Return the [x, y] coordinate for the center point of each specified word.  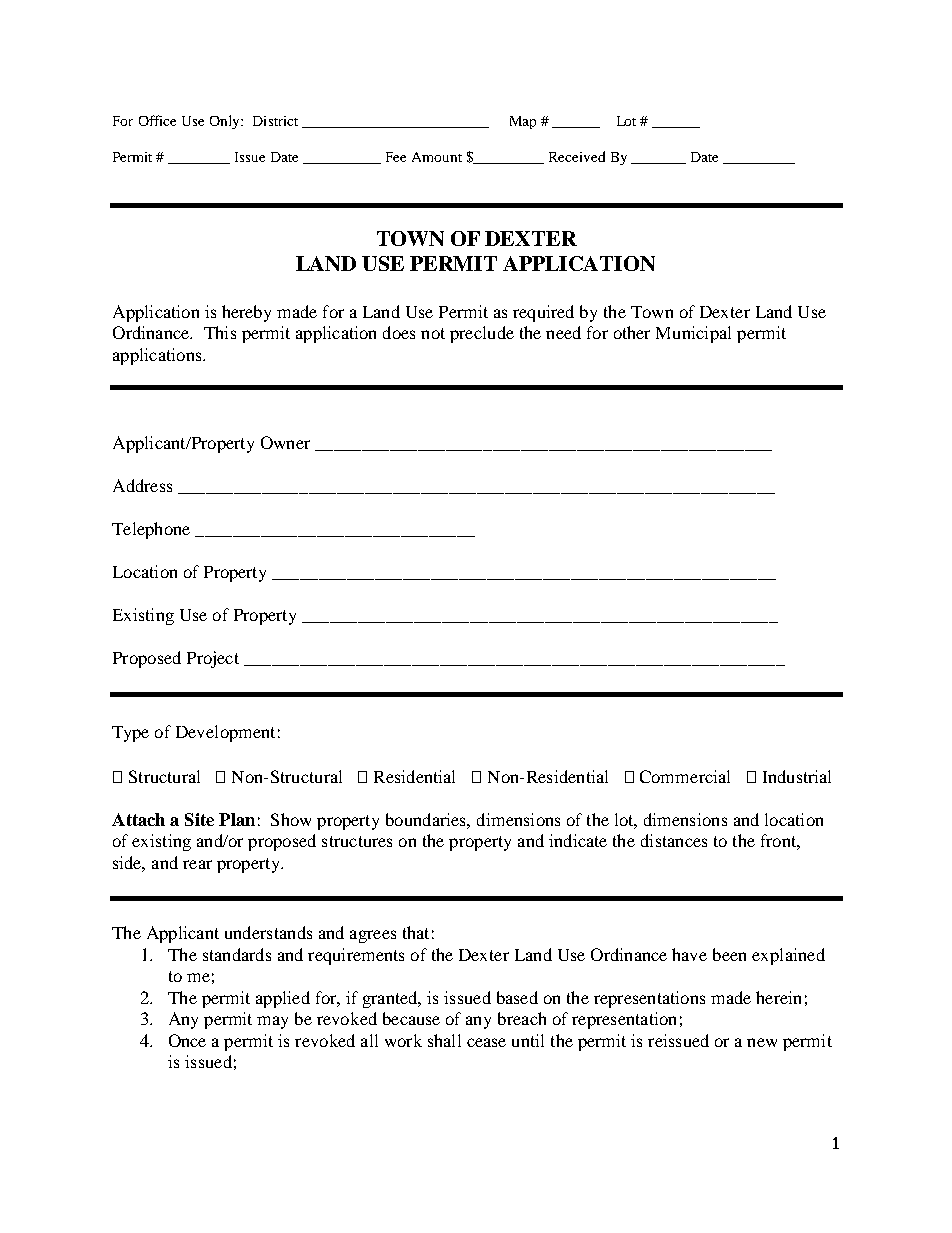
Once [187, 1040]
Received [577, 156]
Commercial [685, 776]
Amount [437, 157]
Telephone [151, 530]
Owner [285, 442]
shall [444, 1040]
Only [226, 122]
